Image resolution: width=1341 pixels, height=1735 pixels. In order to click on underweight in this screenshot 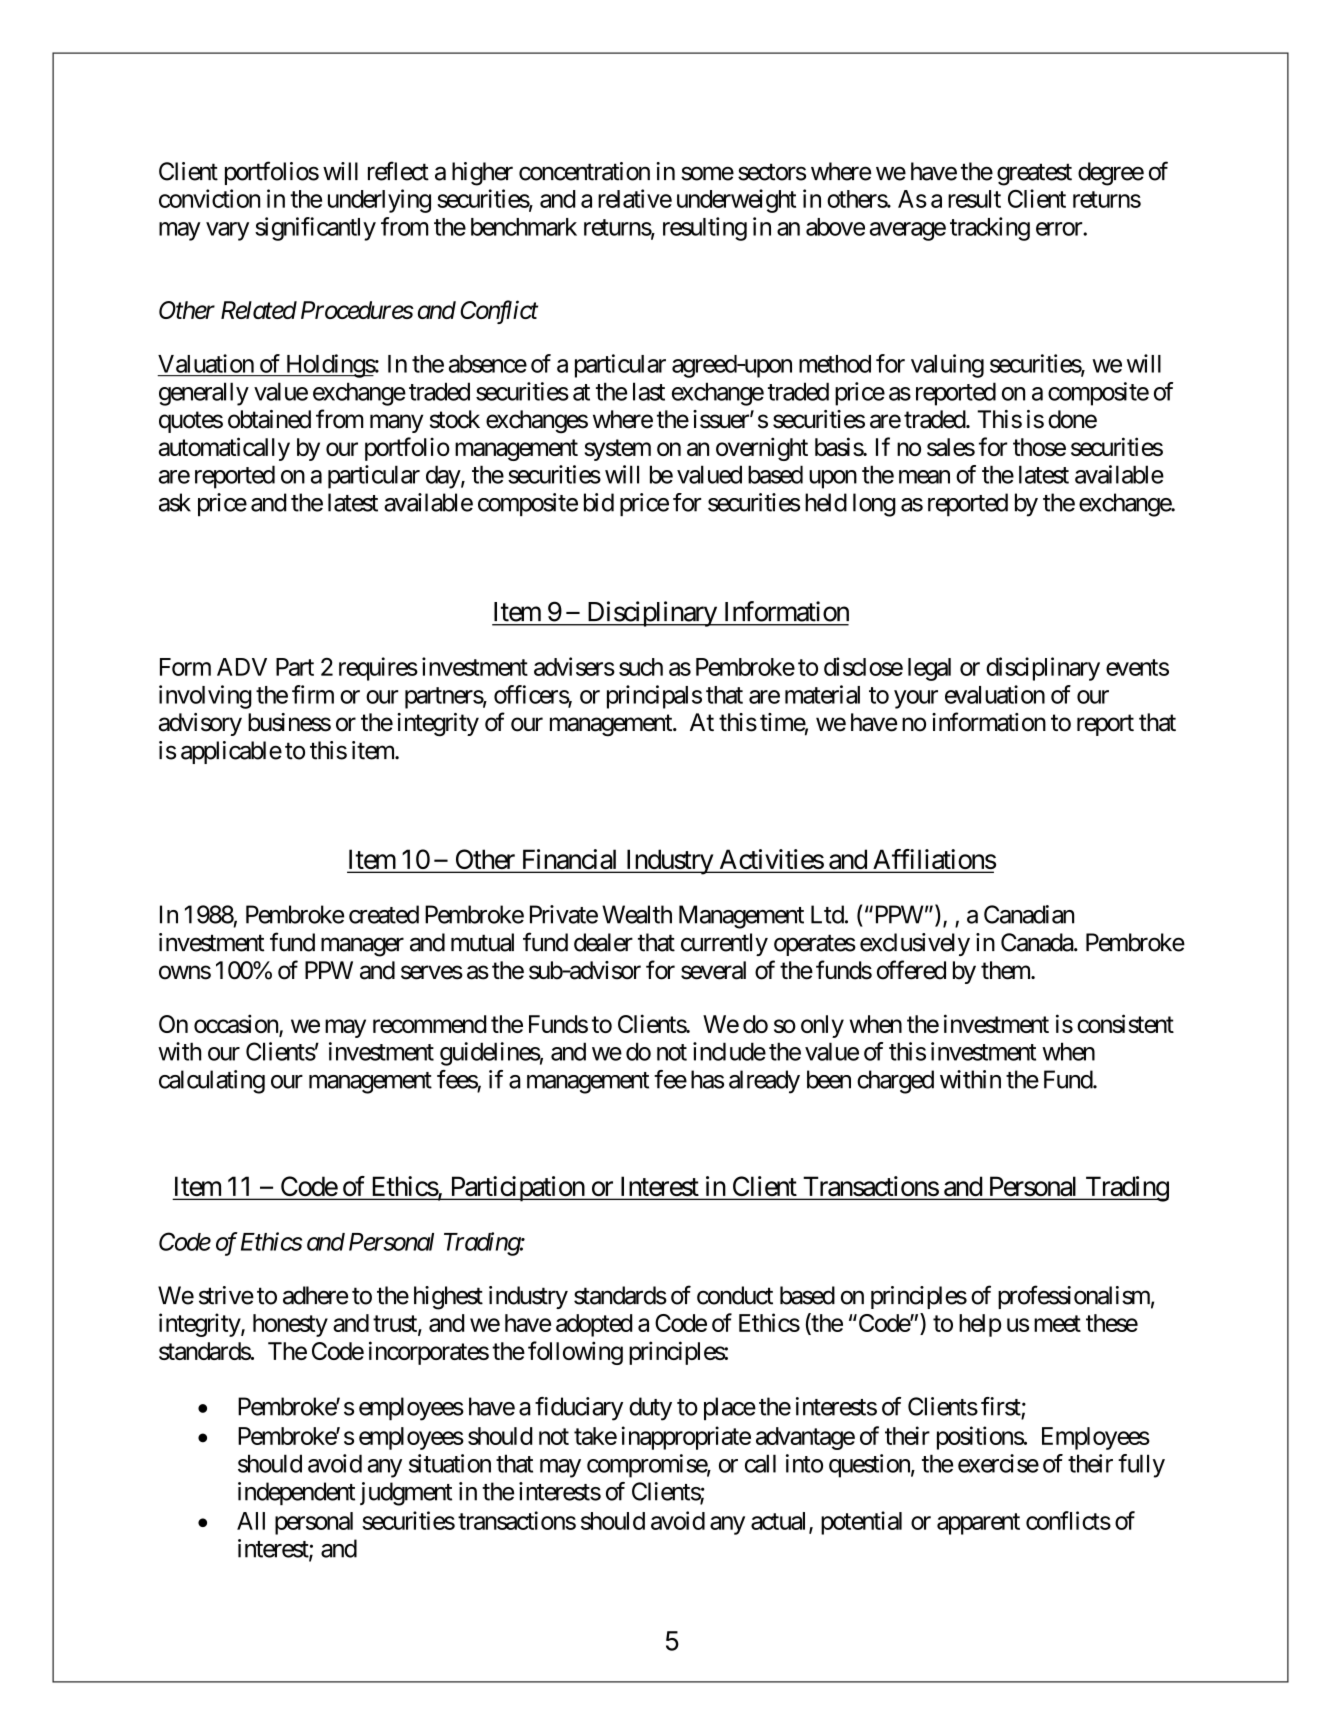, I will do `click(736, 201)`.
